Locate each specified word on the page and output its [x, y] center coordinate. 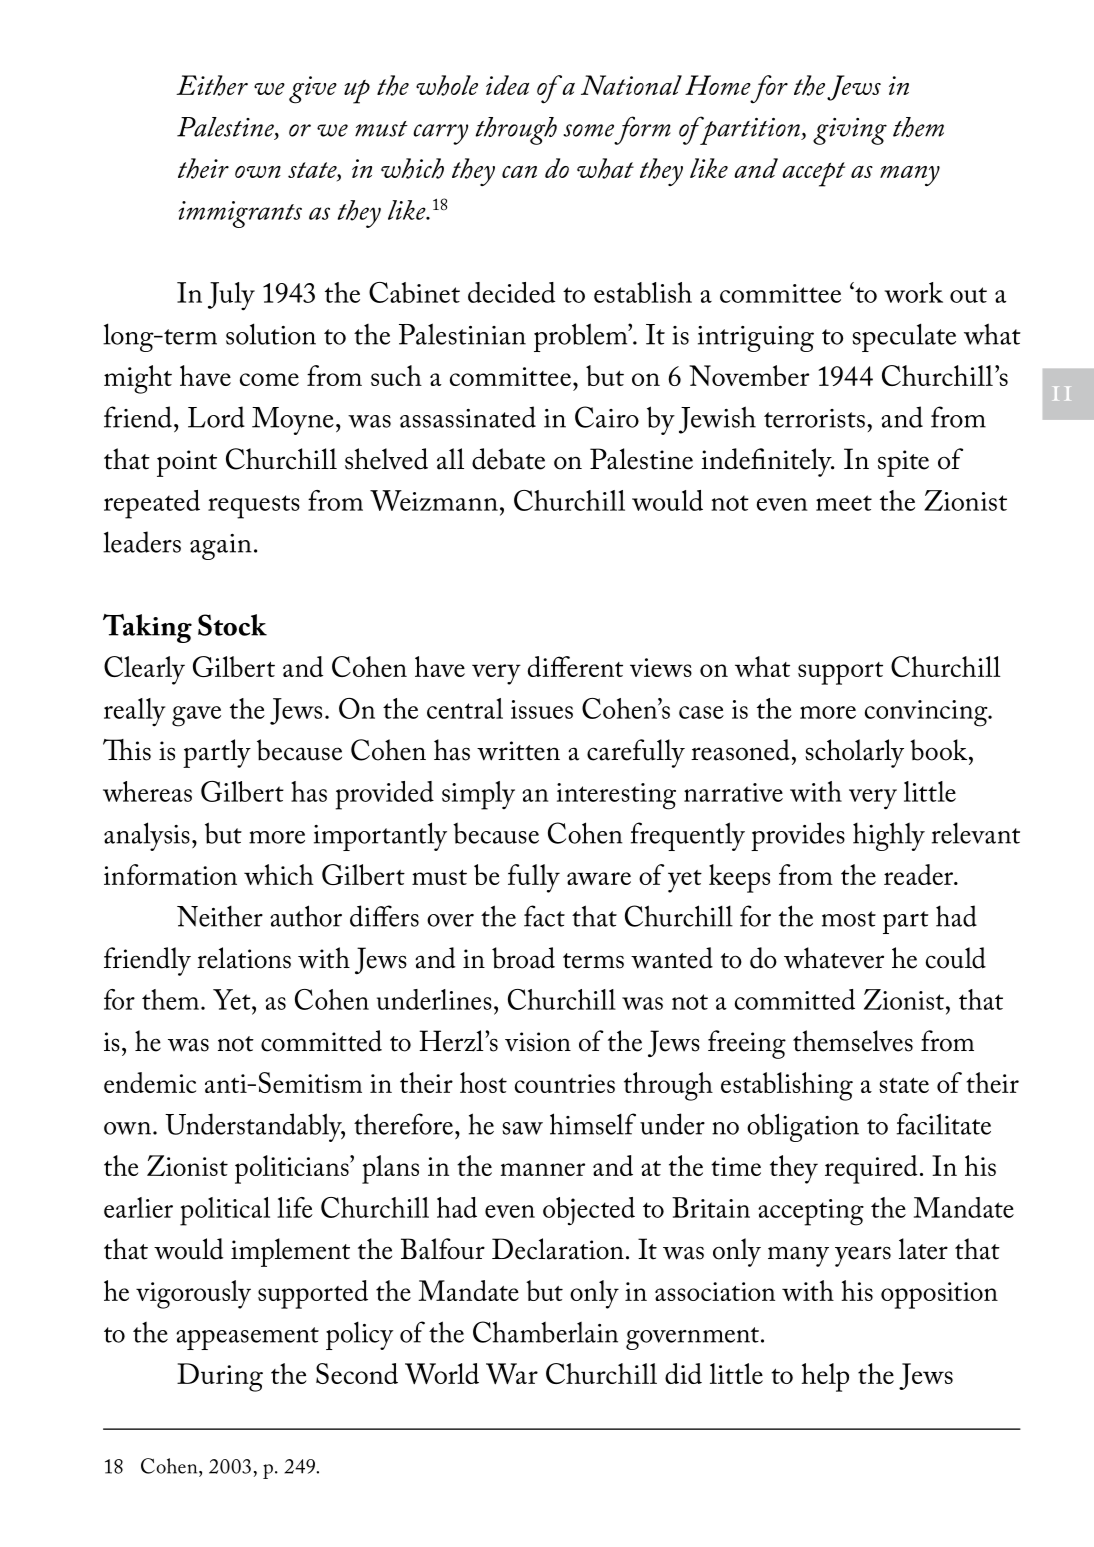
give [313, 90]
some [588, 130]
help [825, 1377]
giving [850, 131]
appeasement [247, 1338]
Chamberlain [545, 1332]
